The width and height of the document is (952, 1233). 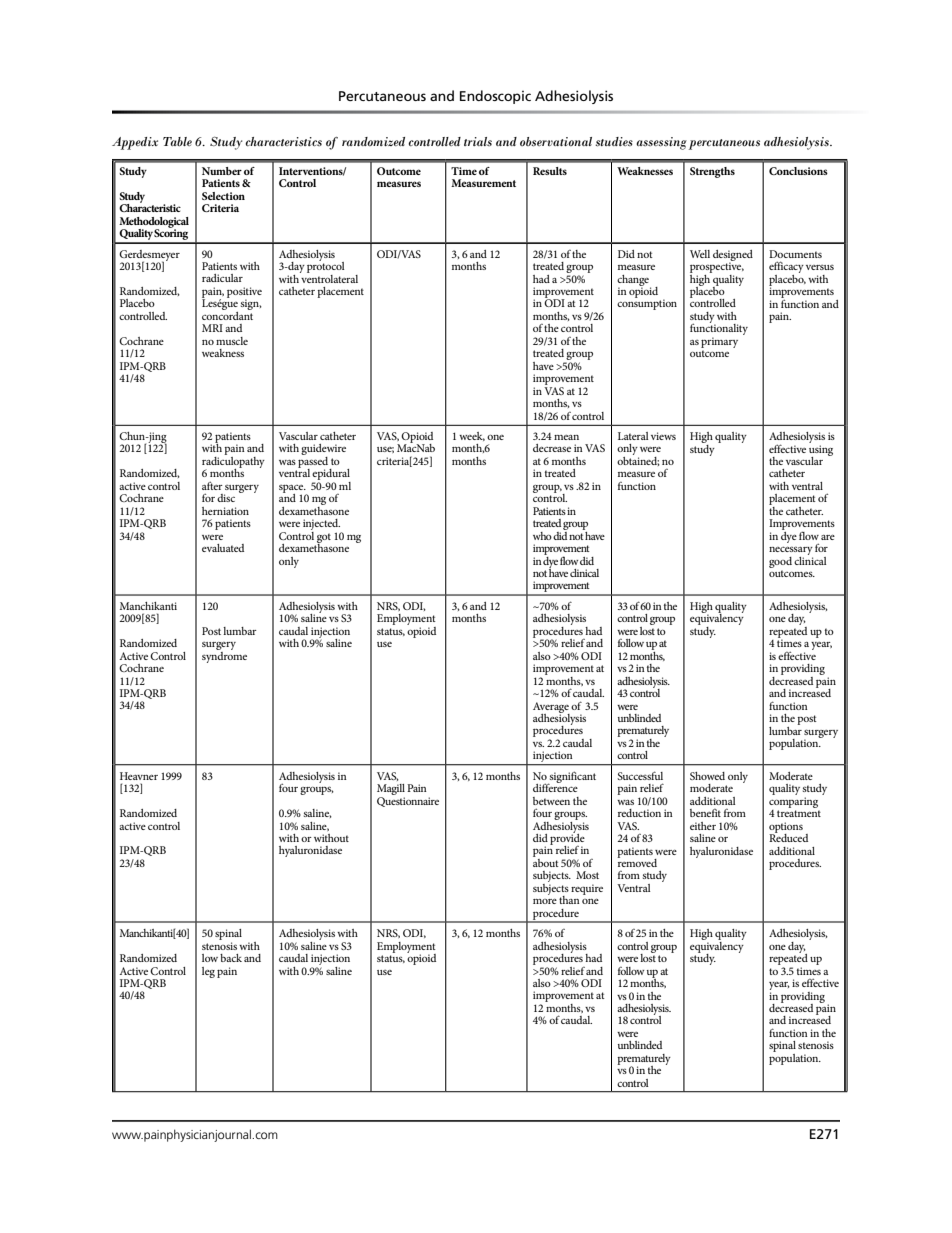 What do you see at coordinates (224, 656) in the document?
I see `syndrome` at bounding box center [224, 656].
